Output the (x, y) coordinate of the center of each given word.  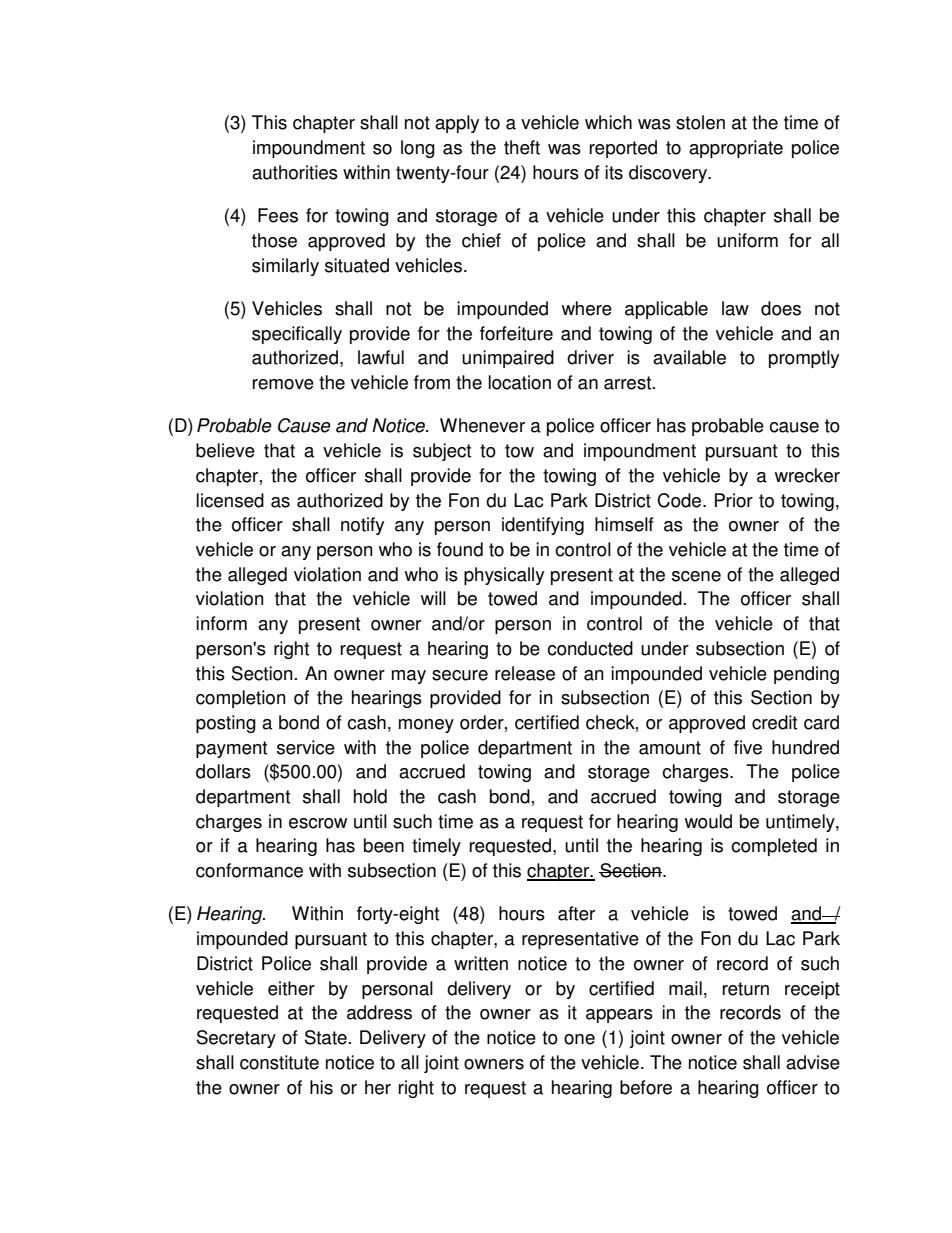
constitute (279, 1062)
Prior (734, 500)
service (306, 747)
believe (225, 450)
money (426, 726)
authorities (295, 172)
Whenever (482, 425)
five (748, 747)
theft (522, 147)
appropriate (736, 149)
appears (619, 1016)
